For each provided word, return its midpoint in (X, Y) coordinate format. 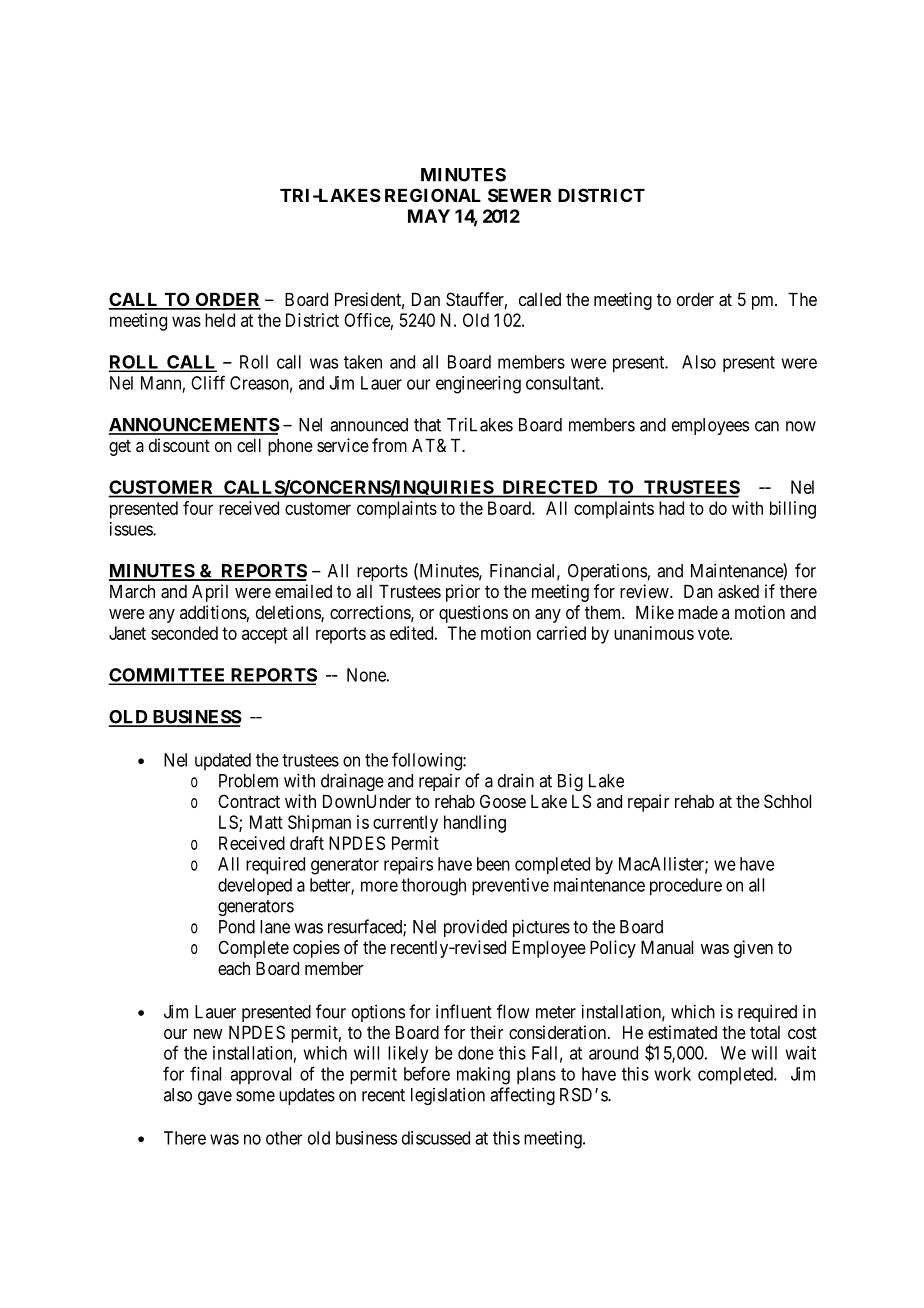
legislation (448, 1096)
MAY (429, 216)
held (220, 320)
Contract (249, 801)
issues (132, 529)
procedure (686, 887)
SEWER (519, 195)
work (672, 1074)
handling (475, 824)
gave (215, 1098)
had (671, 508)
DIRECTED (550, 488)
